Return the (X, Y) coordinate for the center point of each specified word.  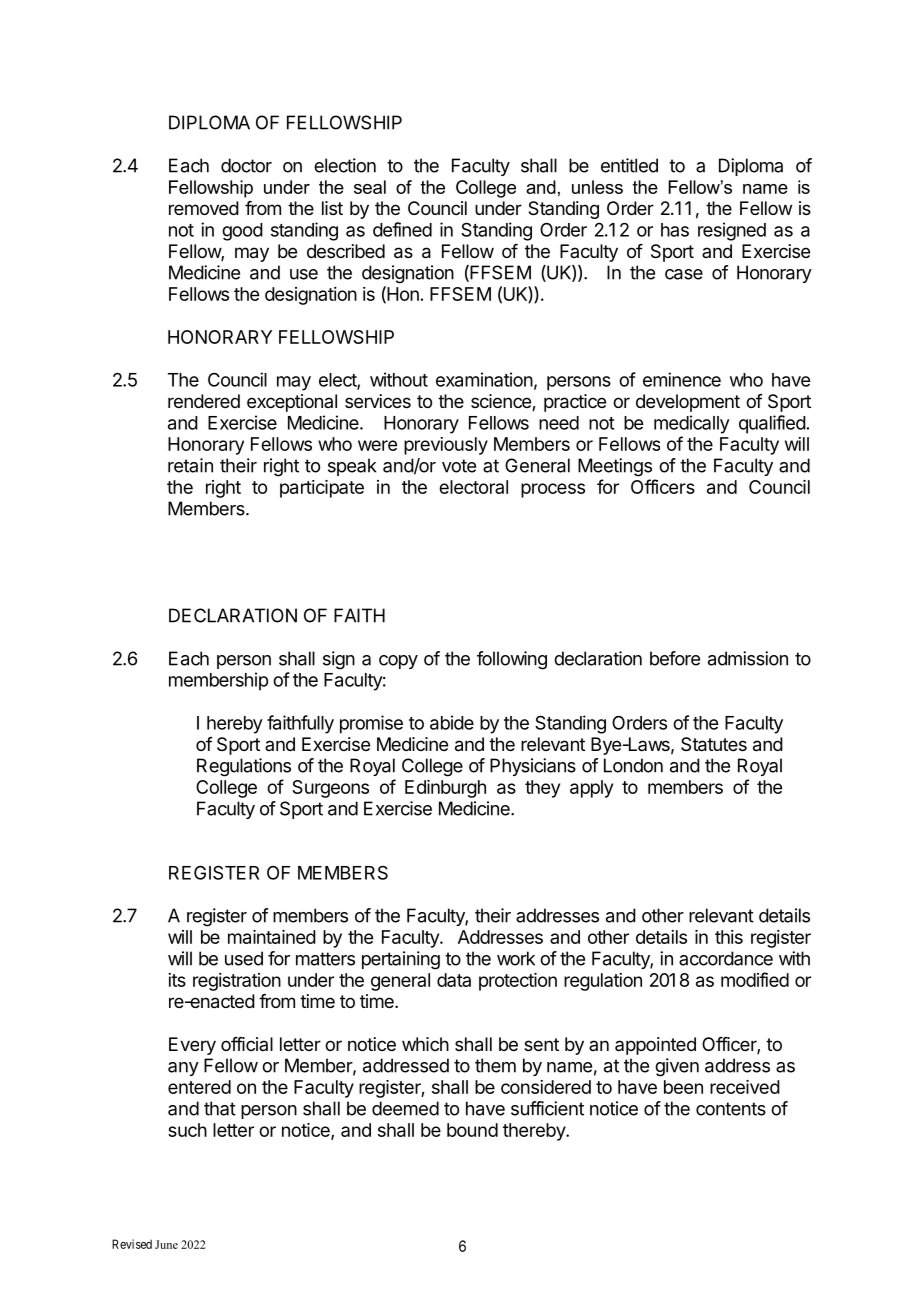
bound (472, 1130)
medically (692, 424)
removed (204, 208)
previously (446, 446)
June (166, 1244)
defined (402, 229)
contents (731, 1109)
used (244, 958)
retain (190, 465)
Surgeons (330, 789)
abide (452, 722)
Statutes (714, 744)
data (454, 980)
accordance (726, 958)
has (675, 230)
